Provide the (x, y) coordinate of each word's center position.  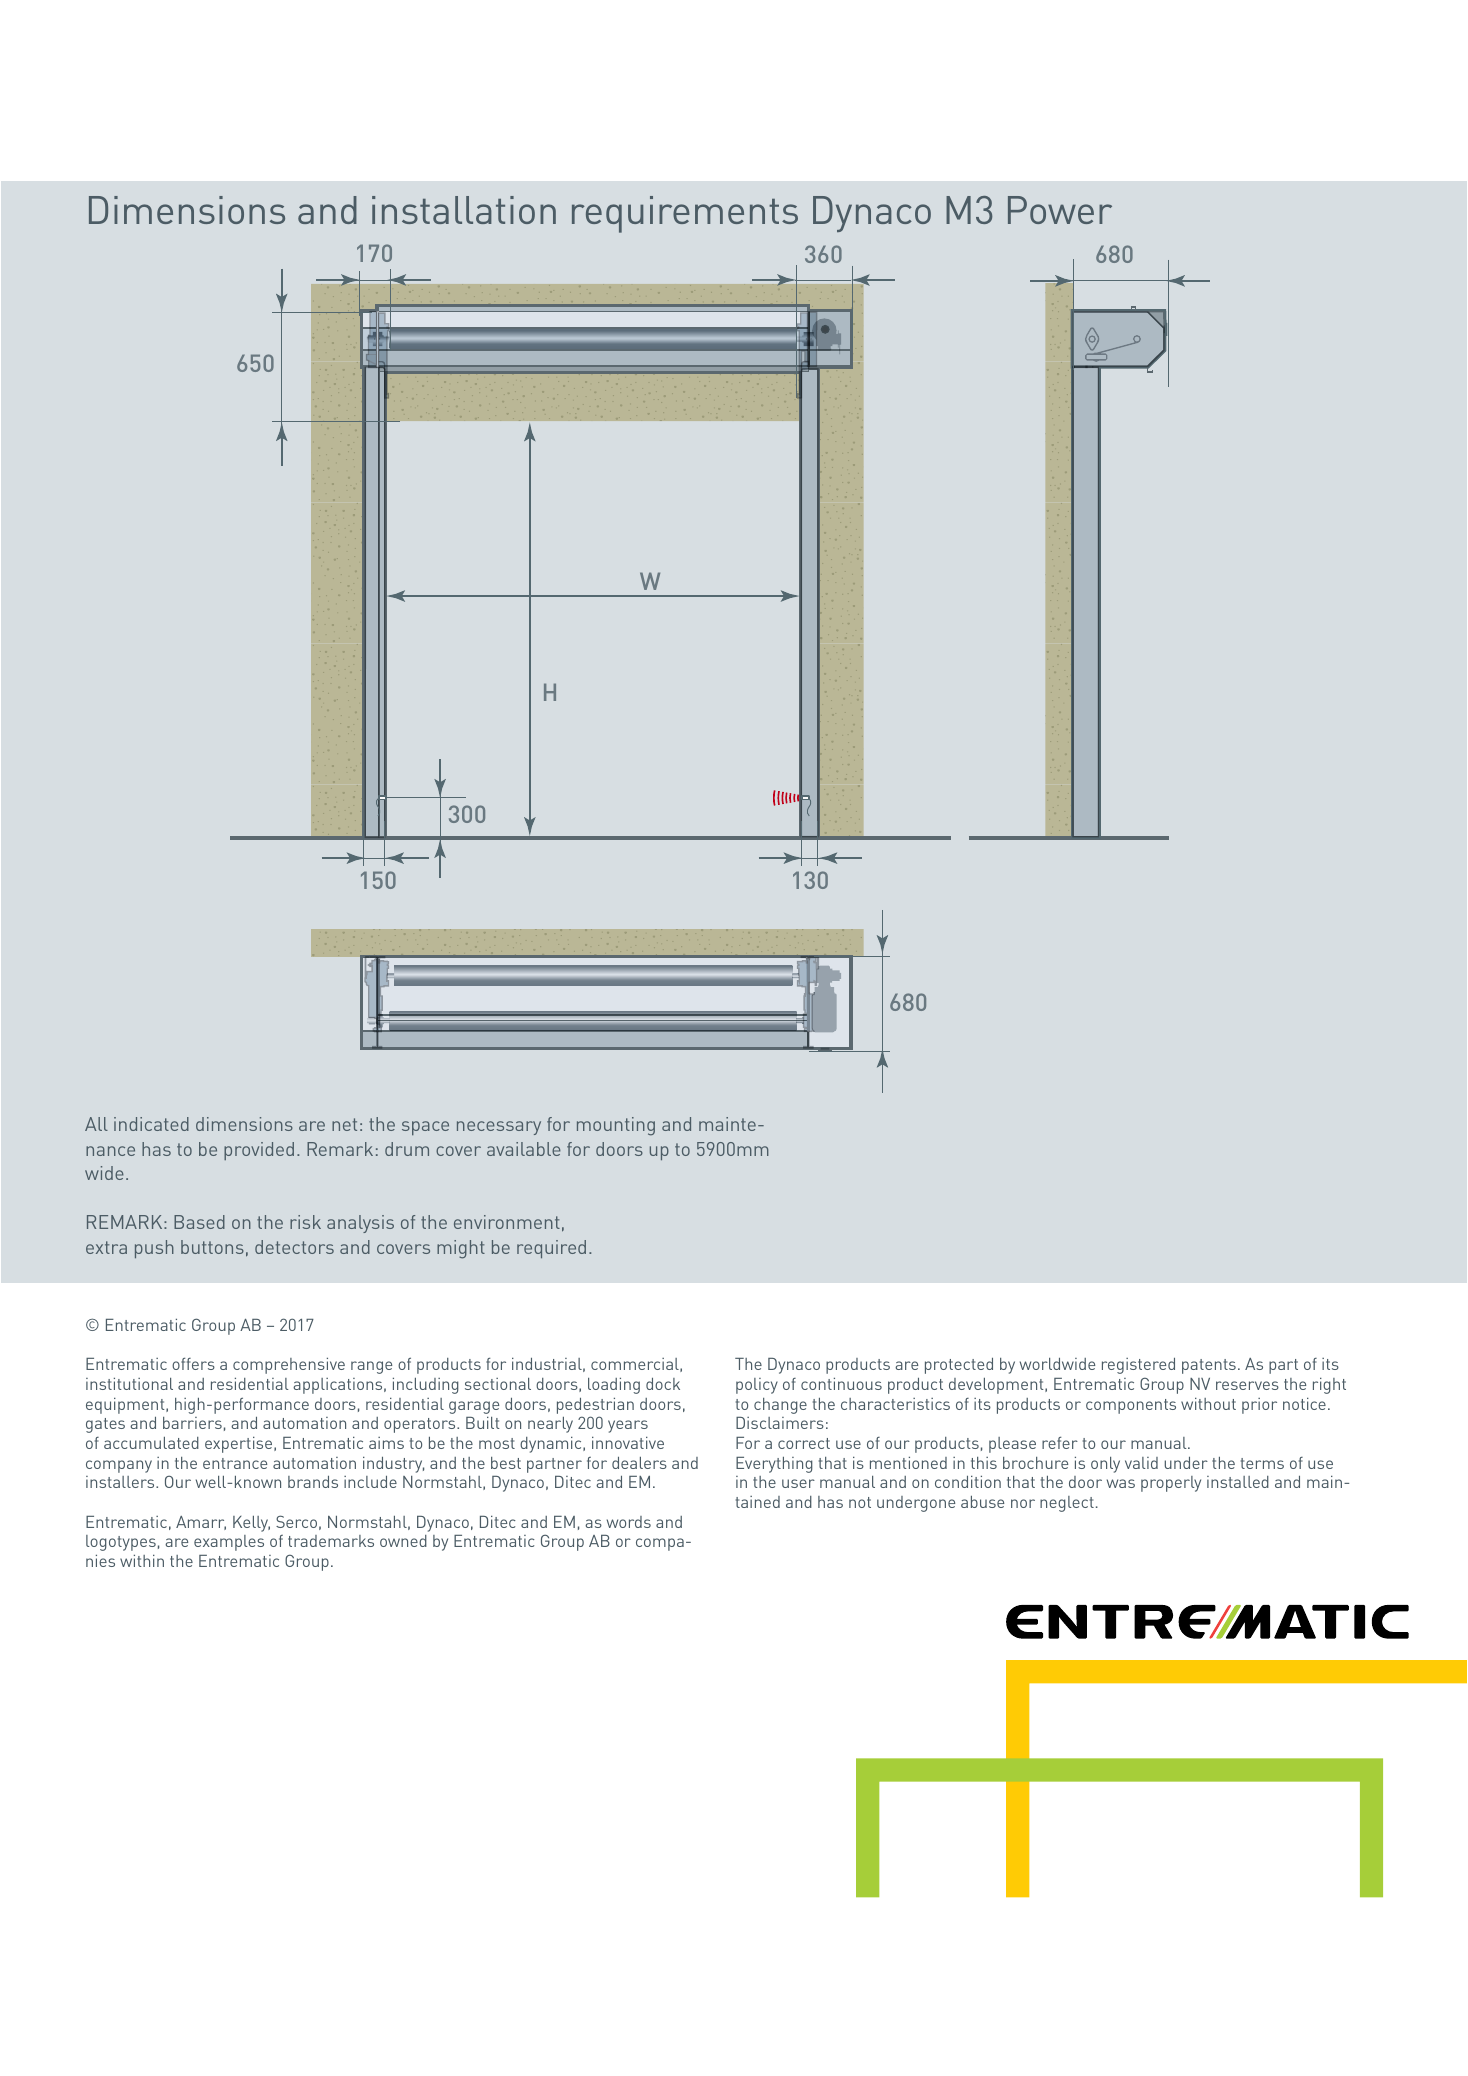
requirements (685, 214)
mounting (616, 1126)
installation (464, 210)
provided (259, 1151)
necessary (499, 1128)
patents (1209, 1366)
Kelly (251, 1524)
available (524, 1149)
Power (1060, 210)
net (344, 1124)
